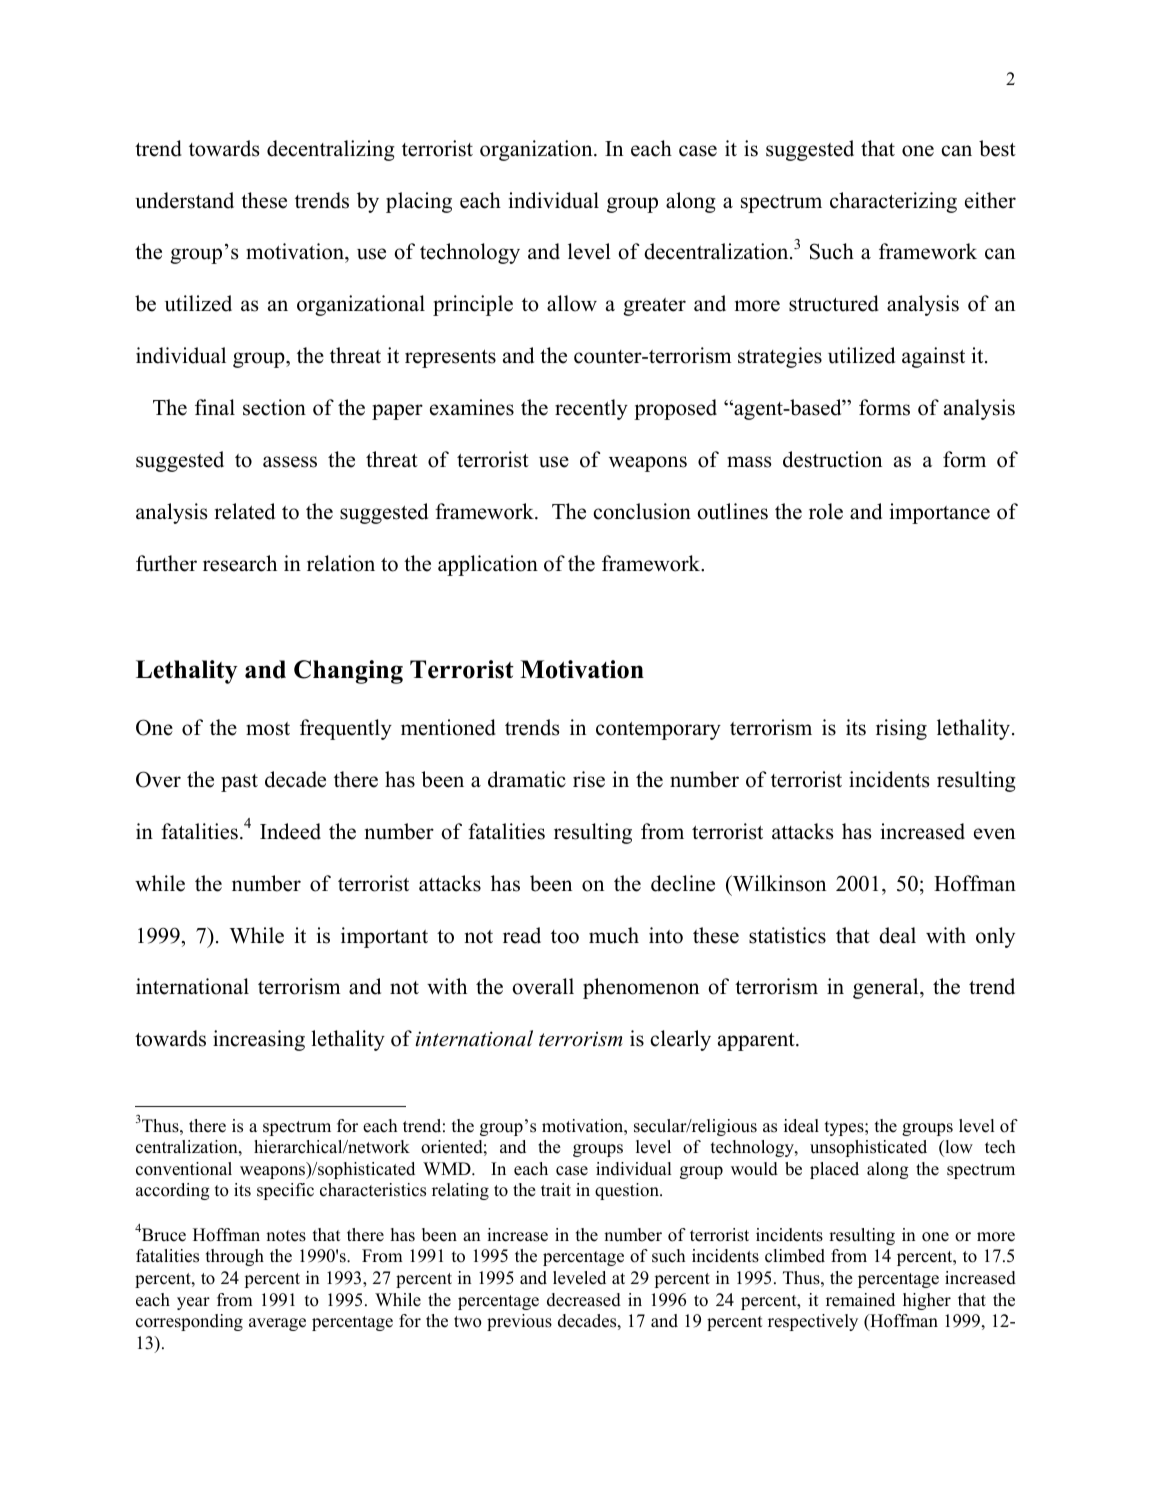  Describe the element at coordinates (331, 150) in the screenshot. I see `decentralizing` at that location.
